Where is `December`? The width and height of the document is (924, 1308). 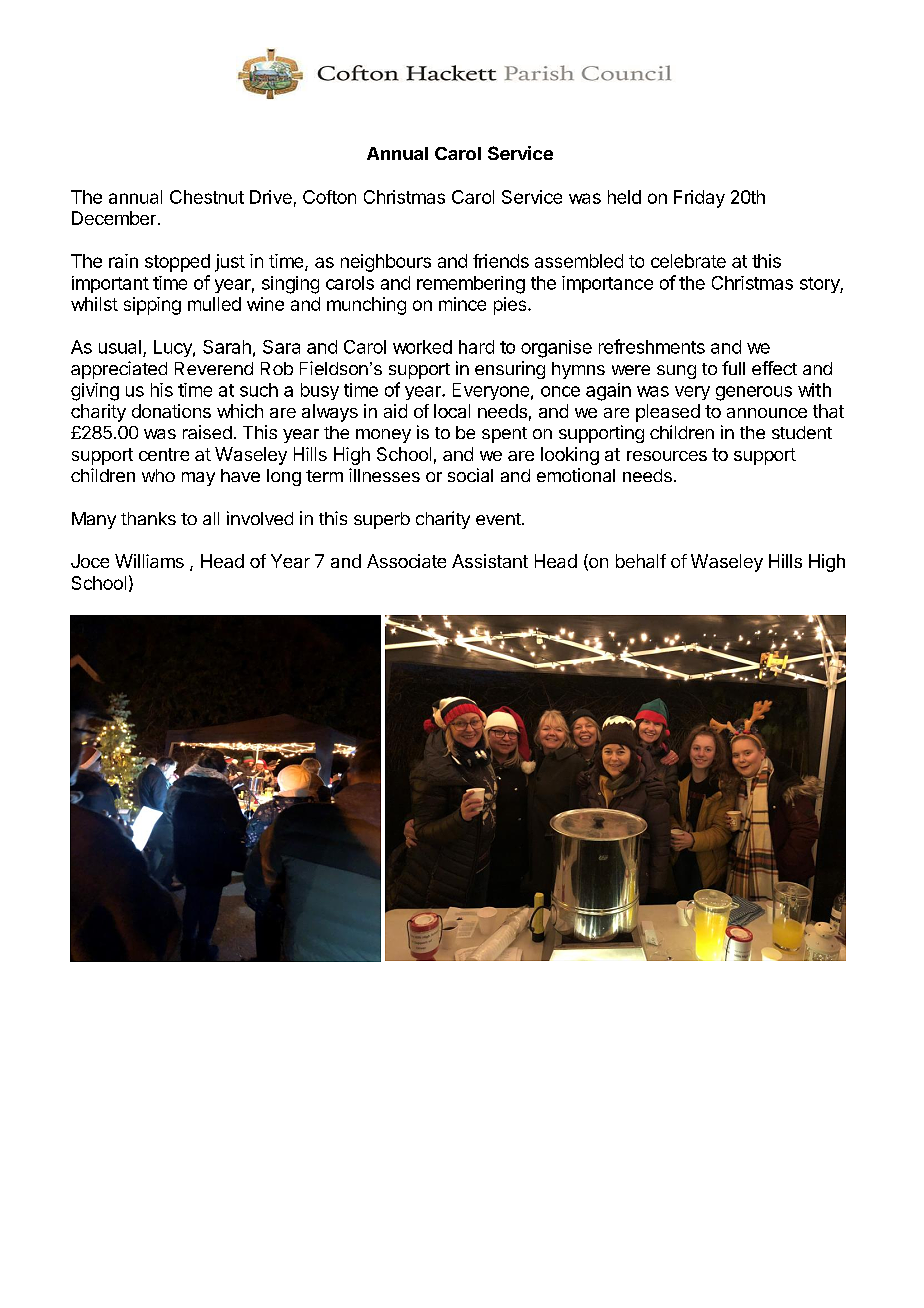 December is located at coordinates (114, 218).
